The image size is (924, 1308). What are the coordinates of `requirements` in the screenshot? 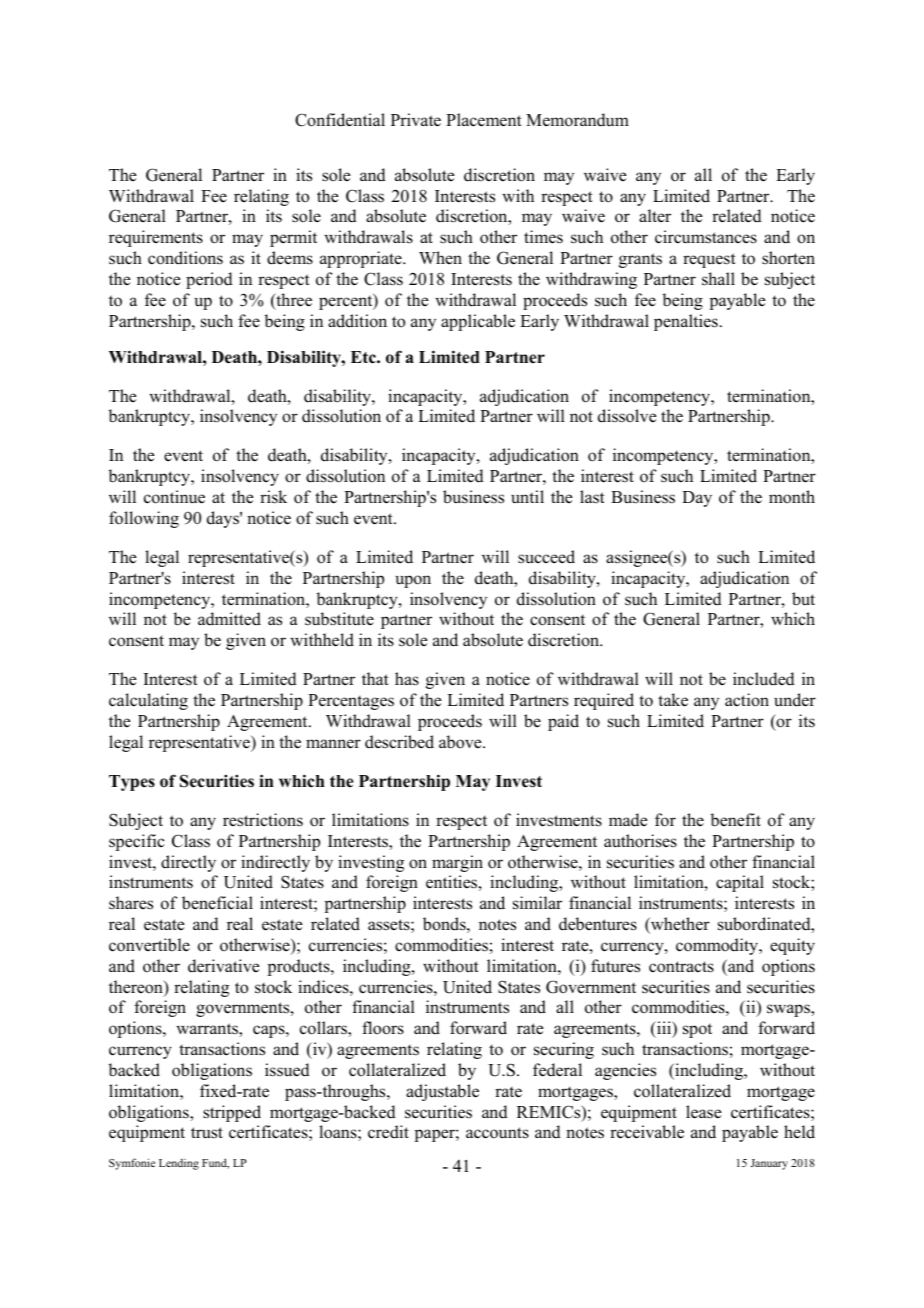 It's located at (156, 238).
